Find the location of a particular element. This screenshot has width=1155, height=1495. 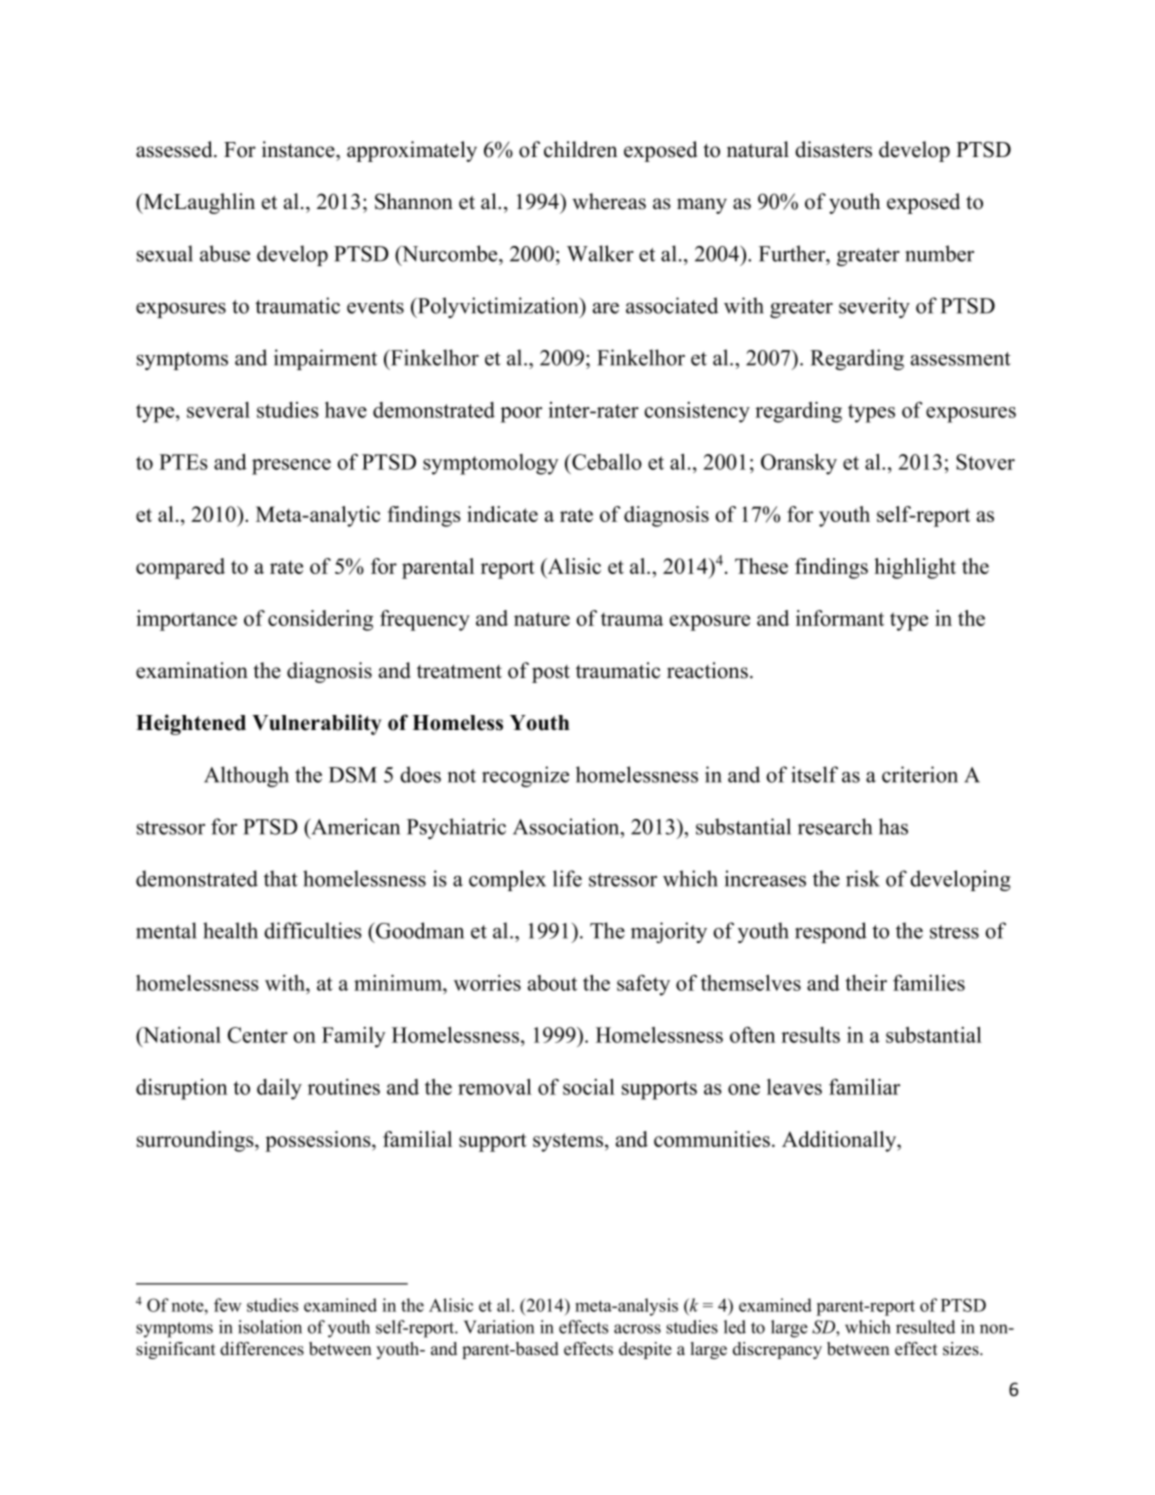

poor is located at coordinates (521, 415).
